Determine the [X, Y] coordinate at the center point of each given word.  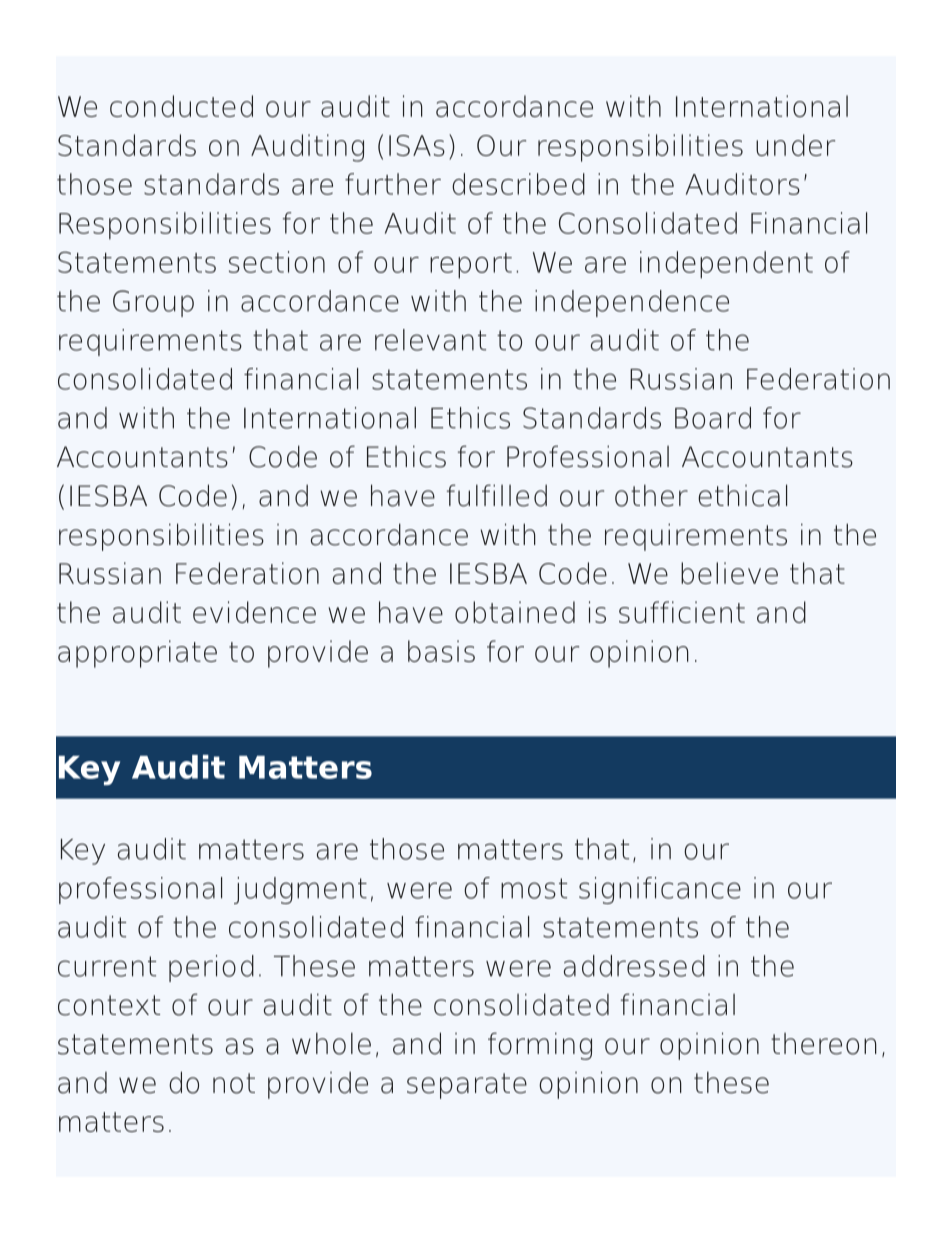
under [795, 145]
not [234, 1083]
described [518, 184]
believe [729, 573]
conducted [181, 106]
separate [467, 1086]
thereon [824, 1044]
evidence [254, 612]
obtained [515, 612]
